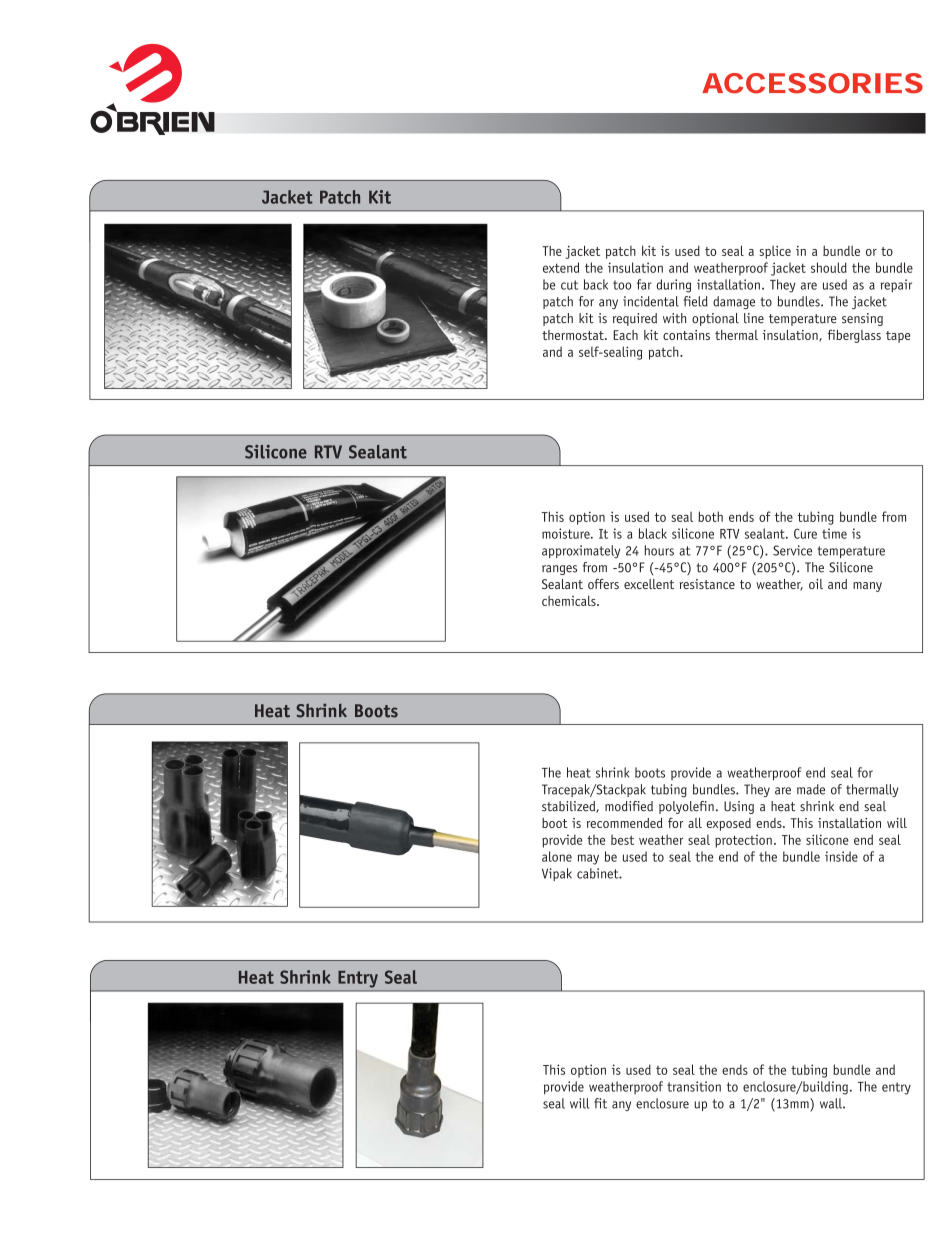 The image size is (952, 1233). Describe the element at coordinates (834, 533) in the document. I see `time` at that location.
